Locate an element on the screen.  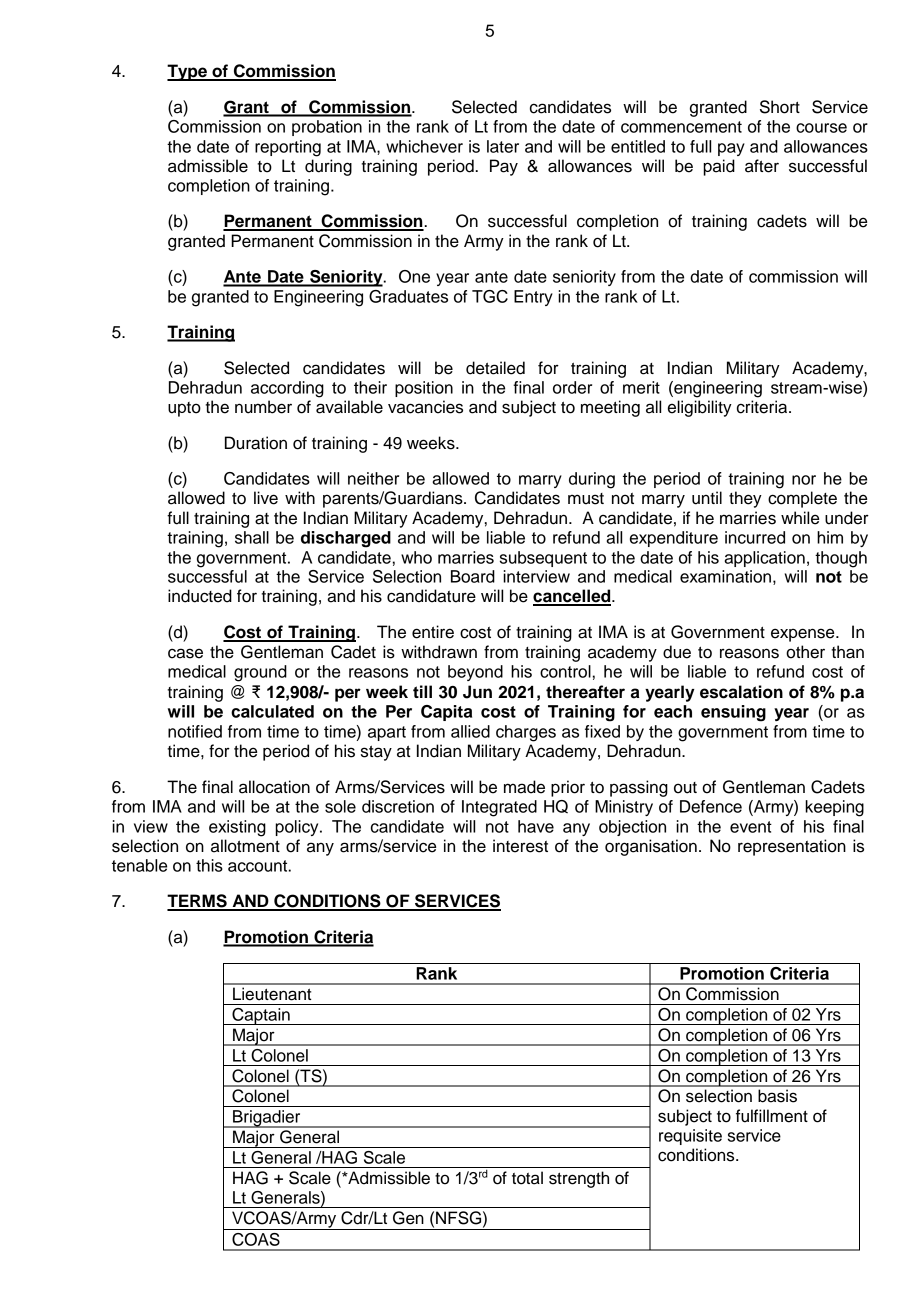
shall is located at coordinates (252, 537).
